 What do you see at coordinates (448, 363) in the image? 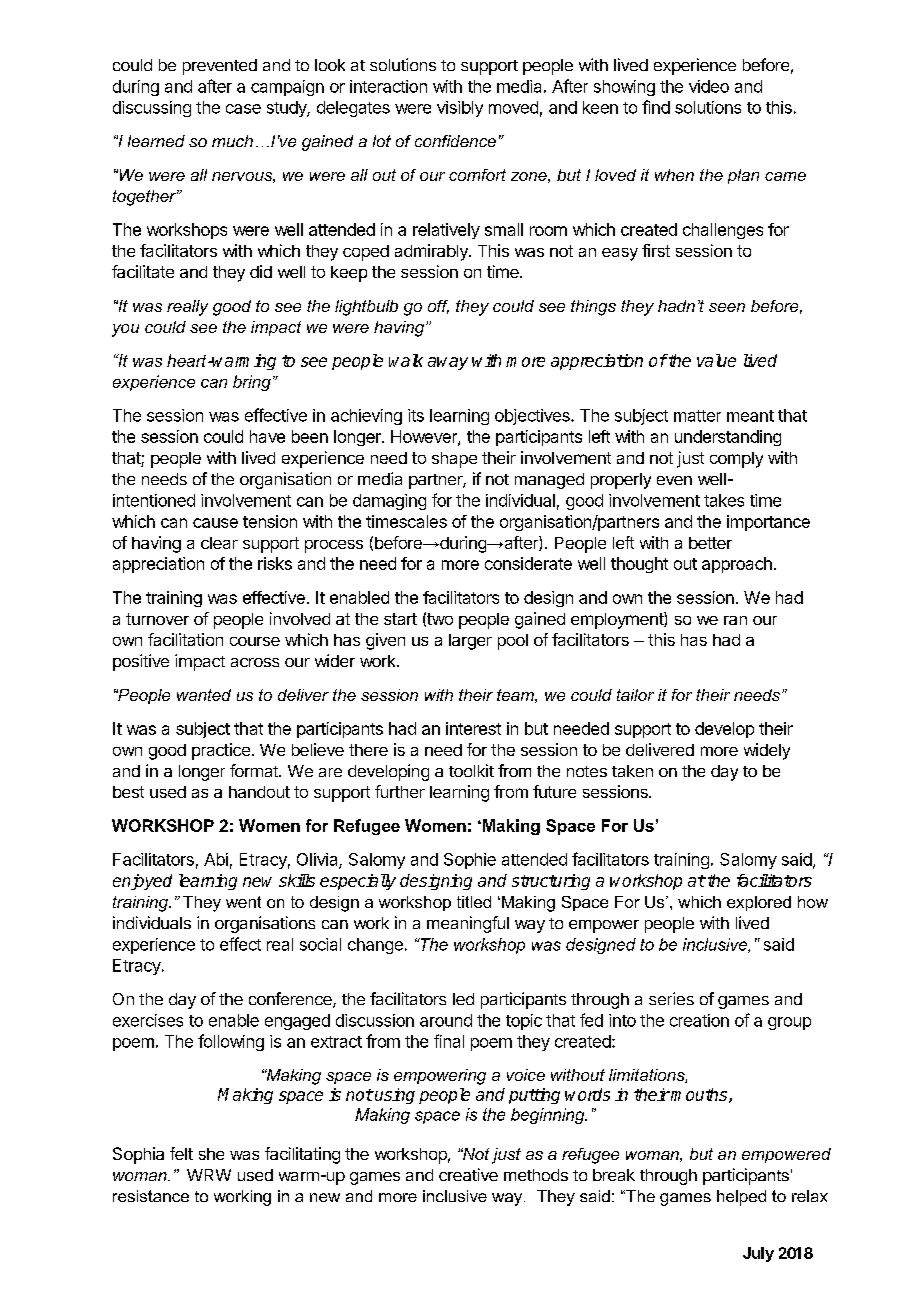
I see `away` at bounding box center [448, 363].
